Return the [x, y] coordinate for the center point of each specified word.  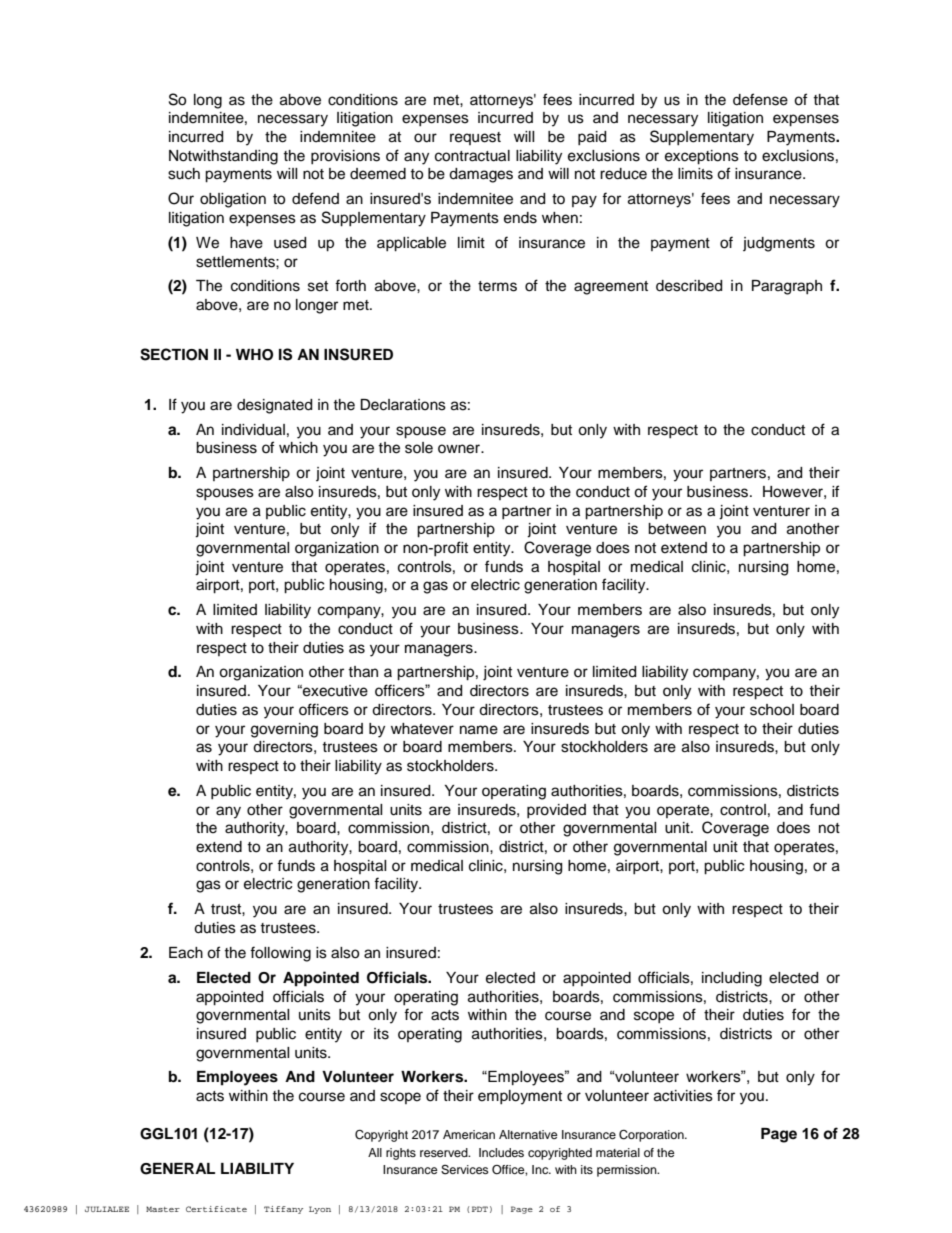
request [475, 138]
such [184, 174]
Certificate [216, 1209]
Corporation [652, 1136]
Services [465, 1170]
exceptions [702, 157]
